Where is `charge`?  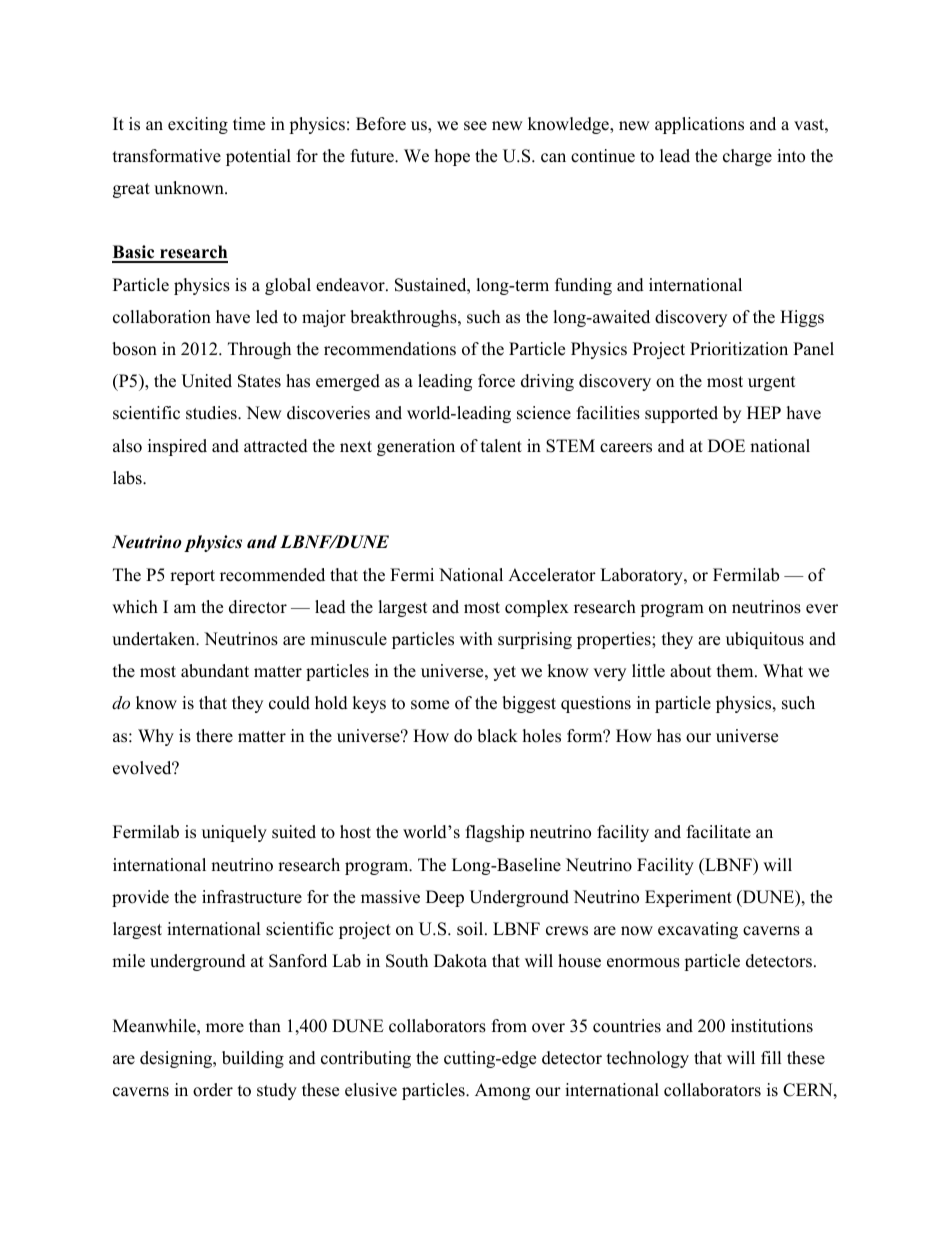
charge is located at coordinates (747, 157).
